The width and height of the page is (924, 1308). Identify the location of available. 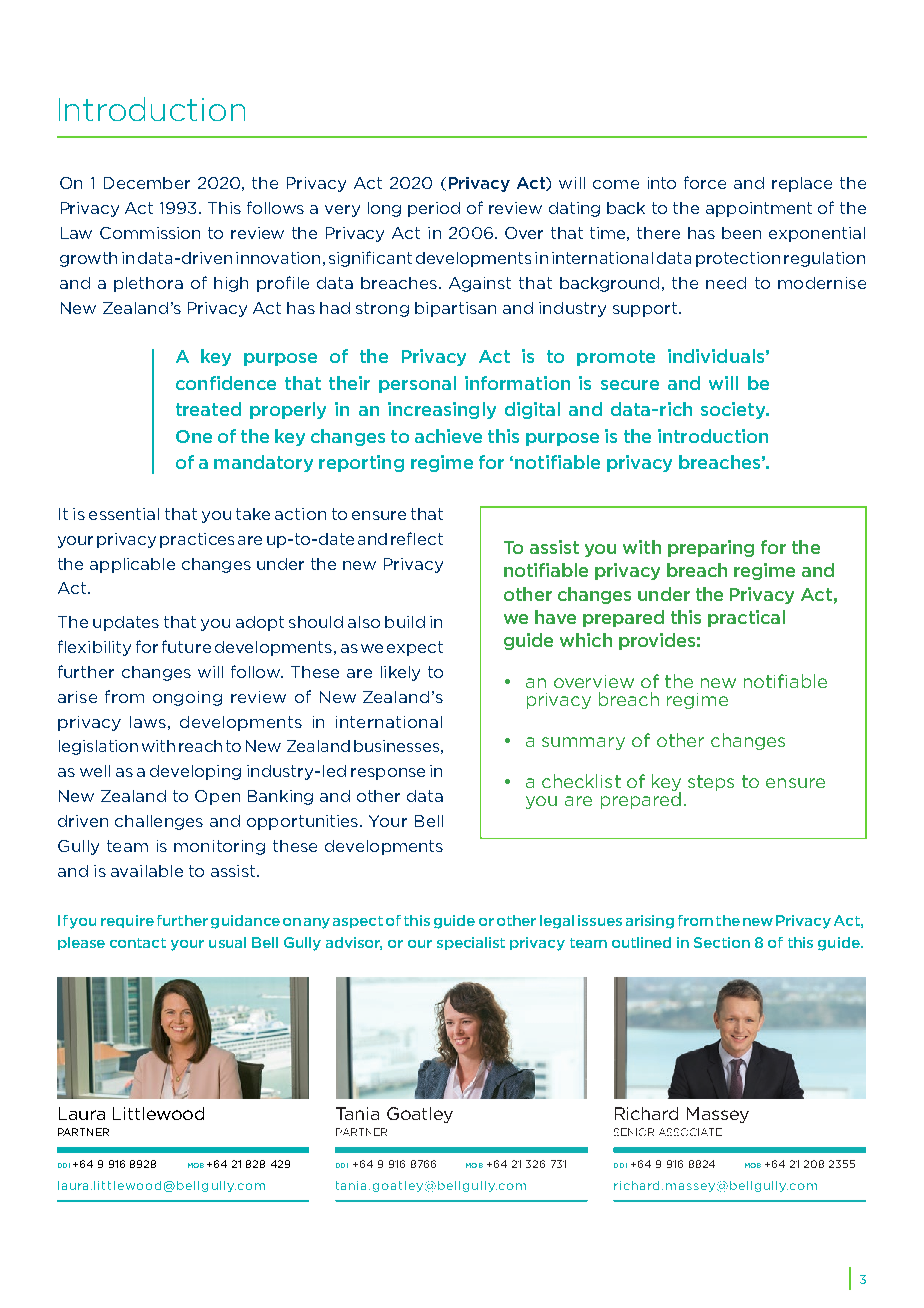
(147, 871).
